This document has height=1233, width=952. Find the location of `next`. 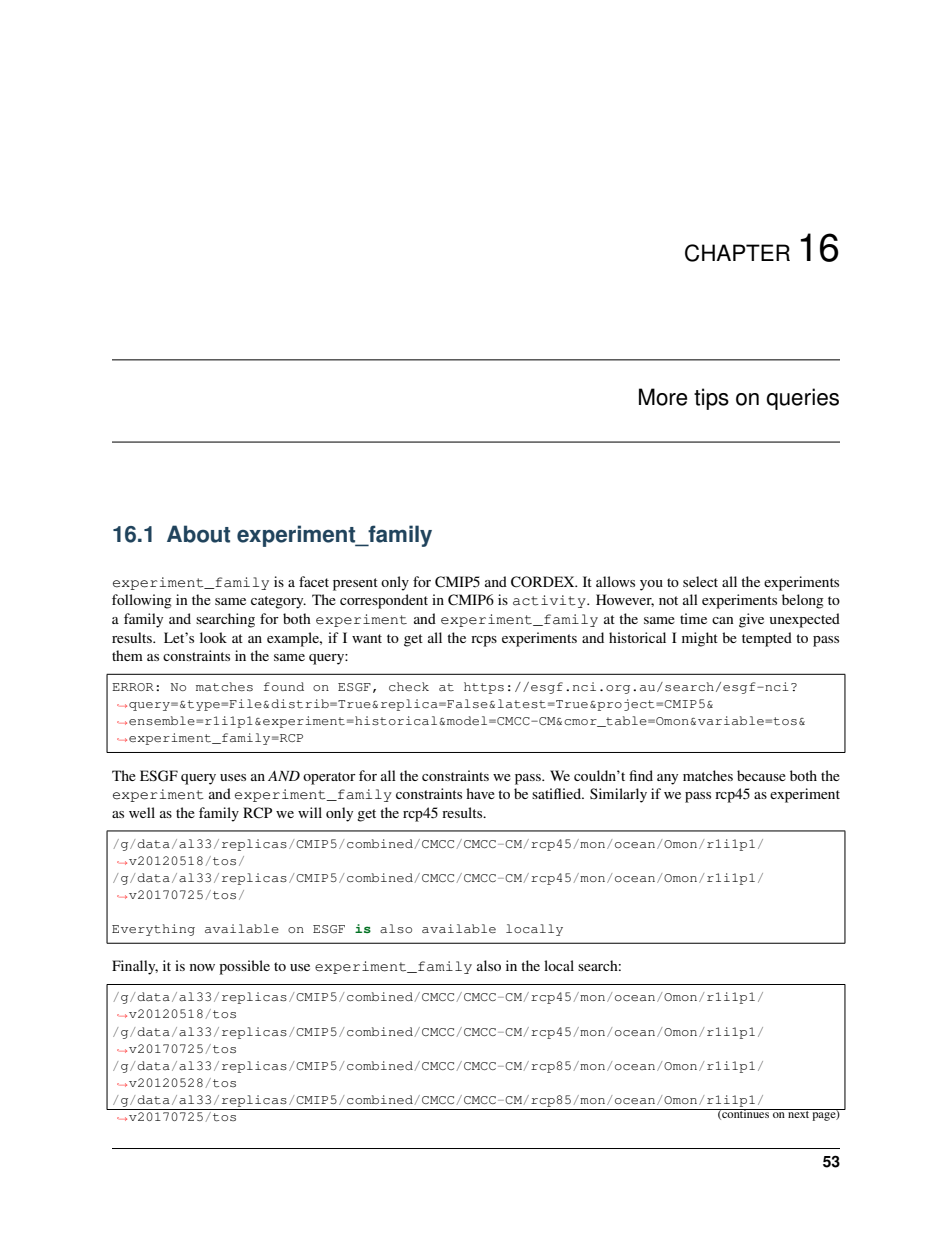

next is located at coordinates (798, 1113).
